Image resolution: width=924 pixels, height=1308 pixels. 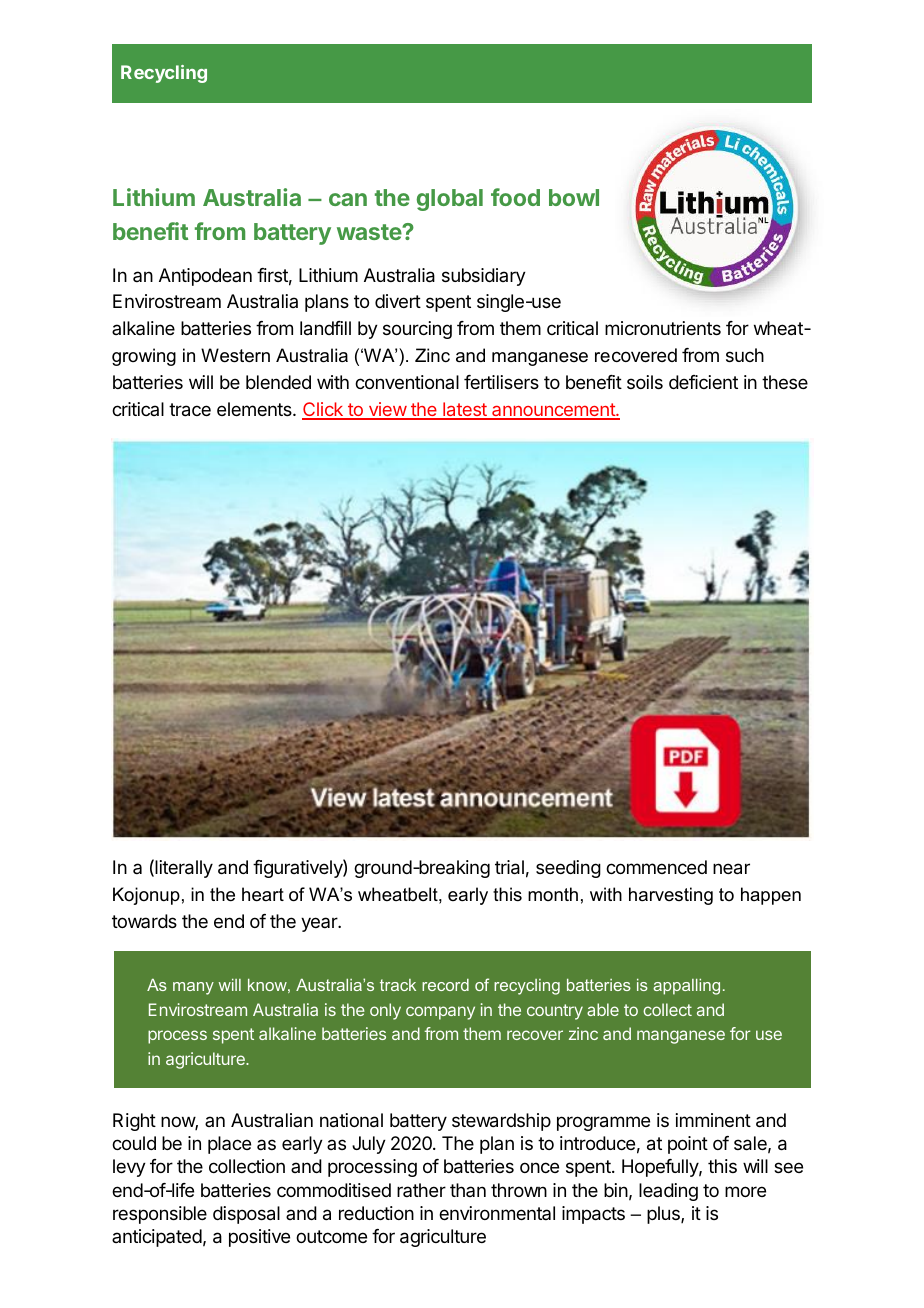 What do you see at coordinates (703, 382) in the screenshot?
I see `deficient` at bounding box center [703, 382].
